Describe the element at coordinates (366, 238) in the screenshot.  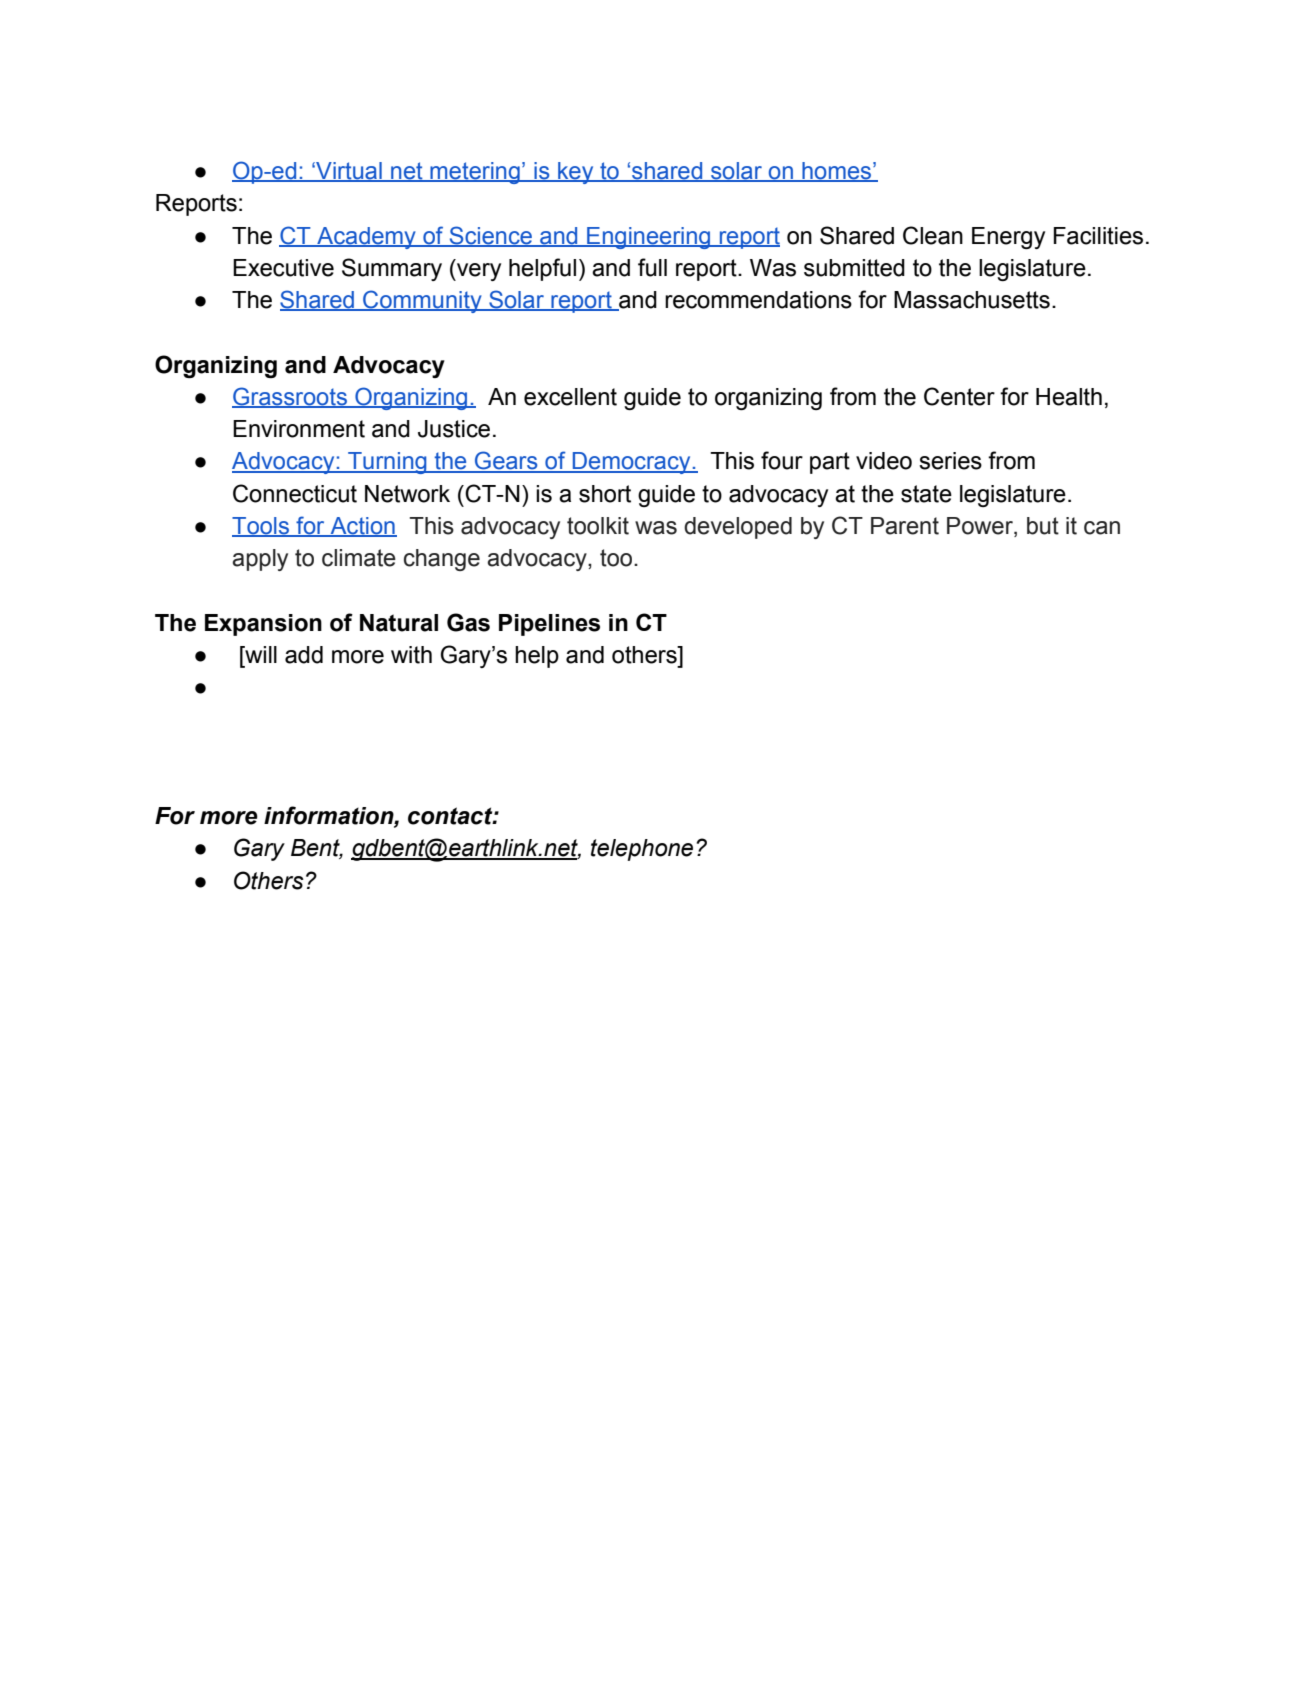
I see `Academy` at that location.
